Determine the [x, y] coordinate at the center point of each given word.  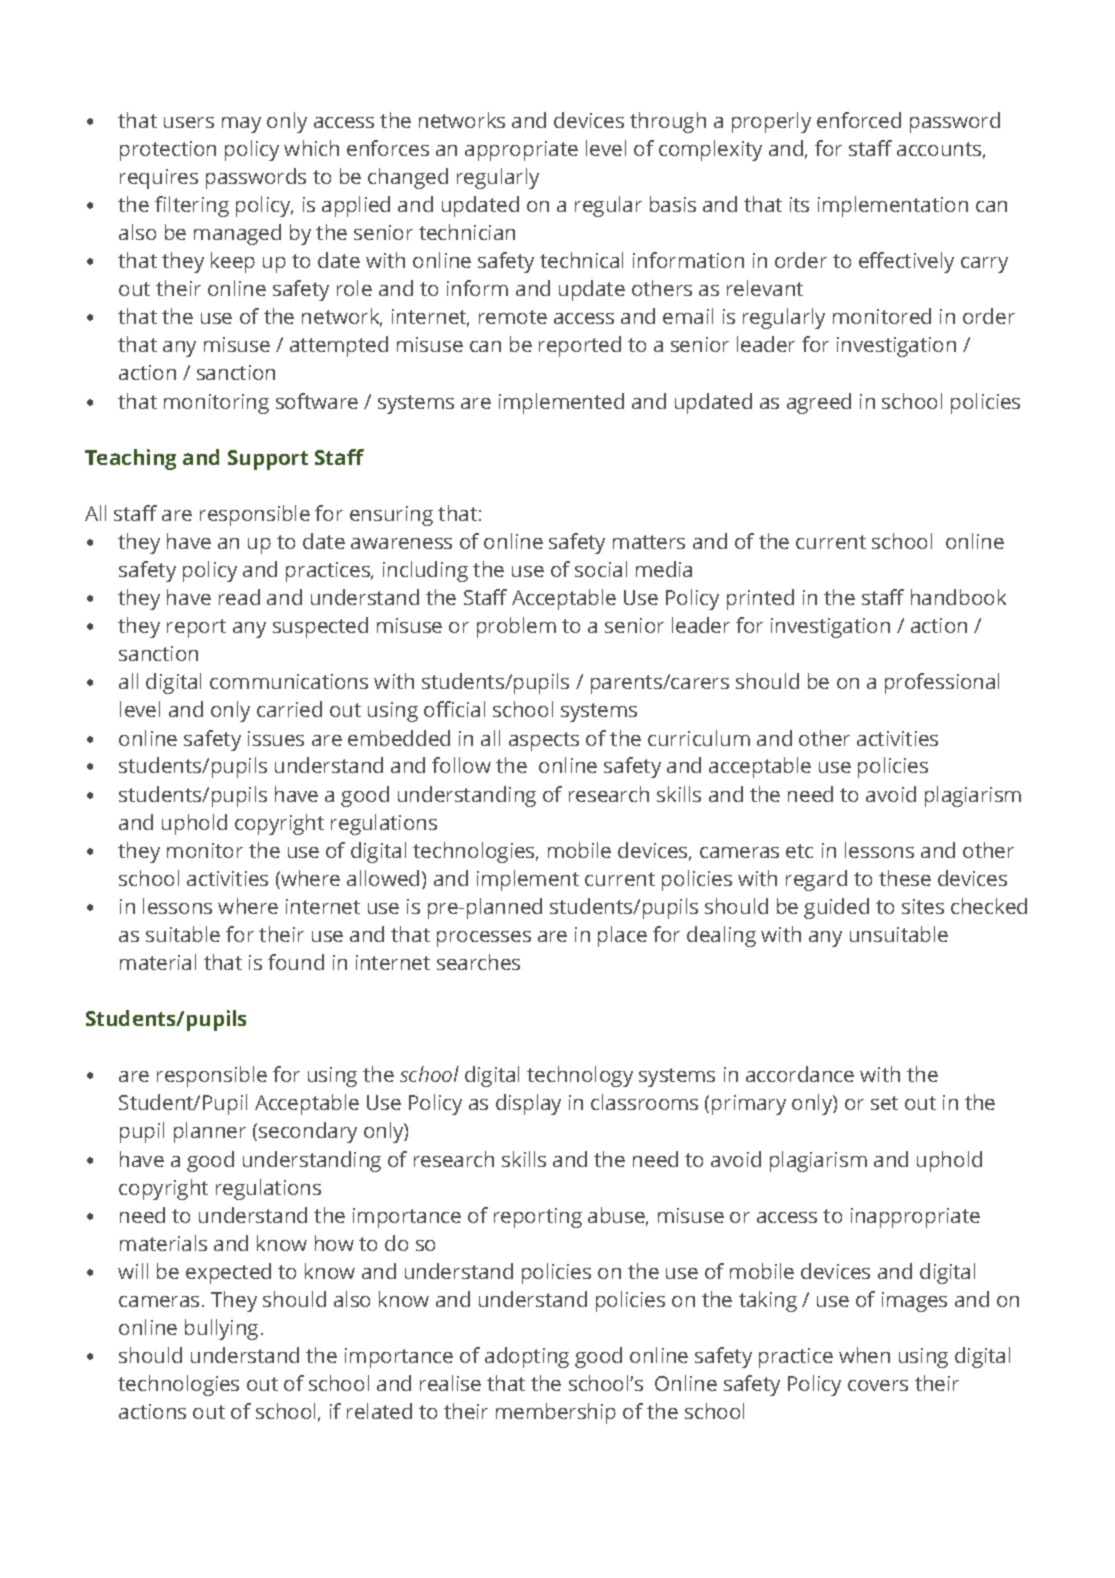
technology [580, 1076]
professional [942, 683]
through [668, 122]
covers [878, 1385]
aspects [544, 741]
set [884, 1103]
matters [649, 542]
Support [268, 460]
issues [276, 738]
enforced [859, 120]
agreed [819, 403]
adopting [527, 1357]
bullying [221, 1329]
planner [210, 1132]
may [241, 125]
